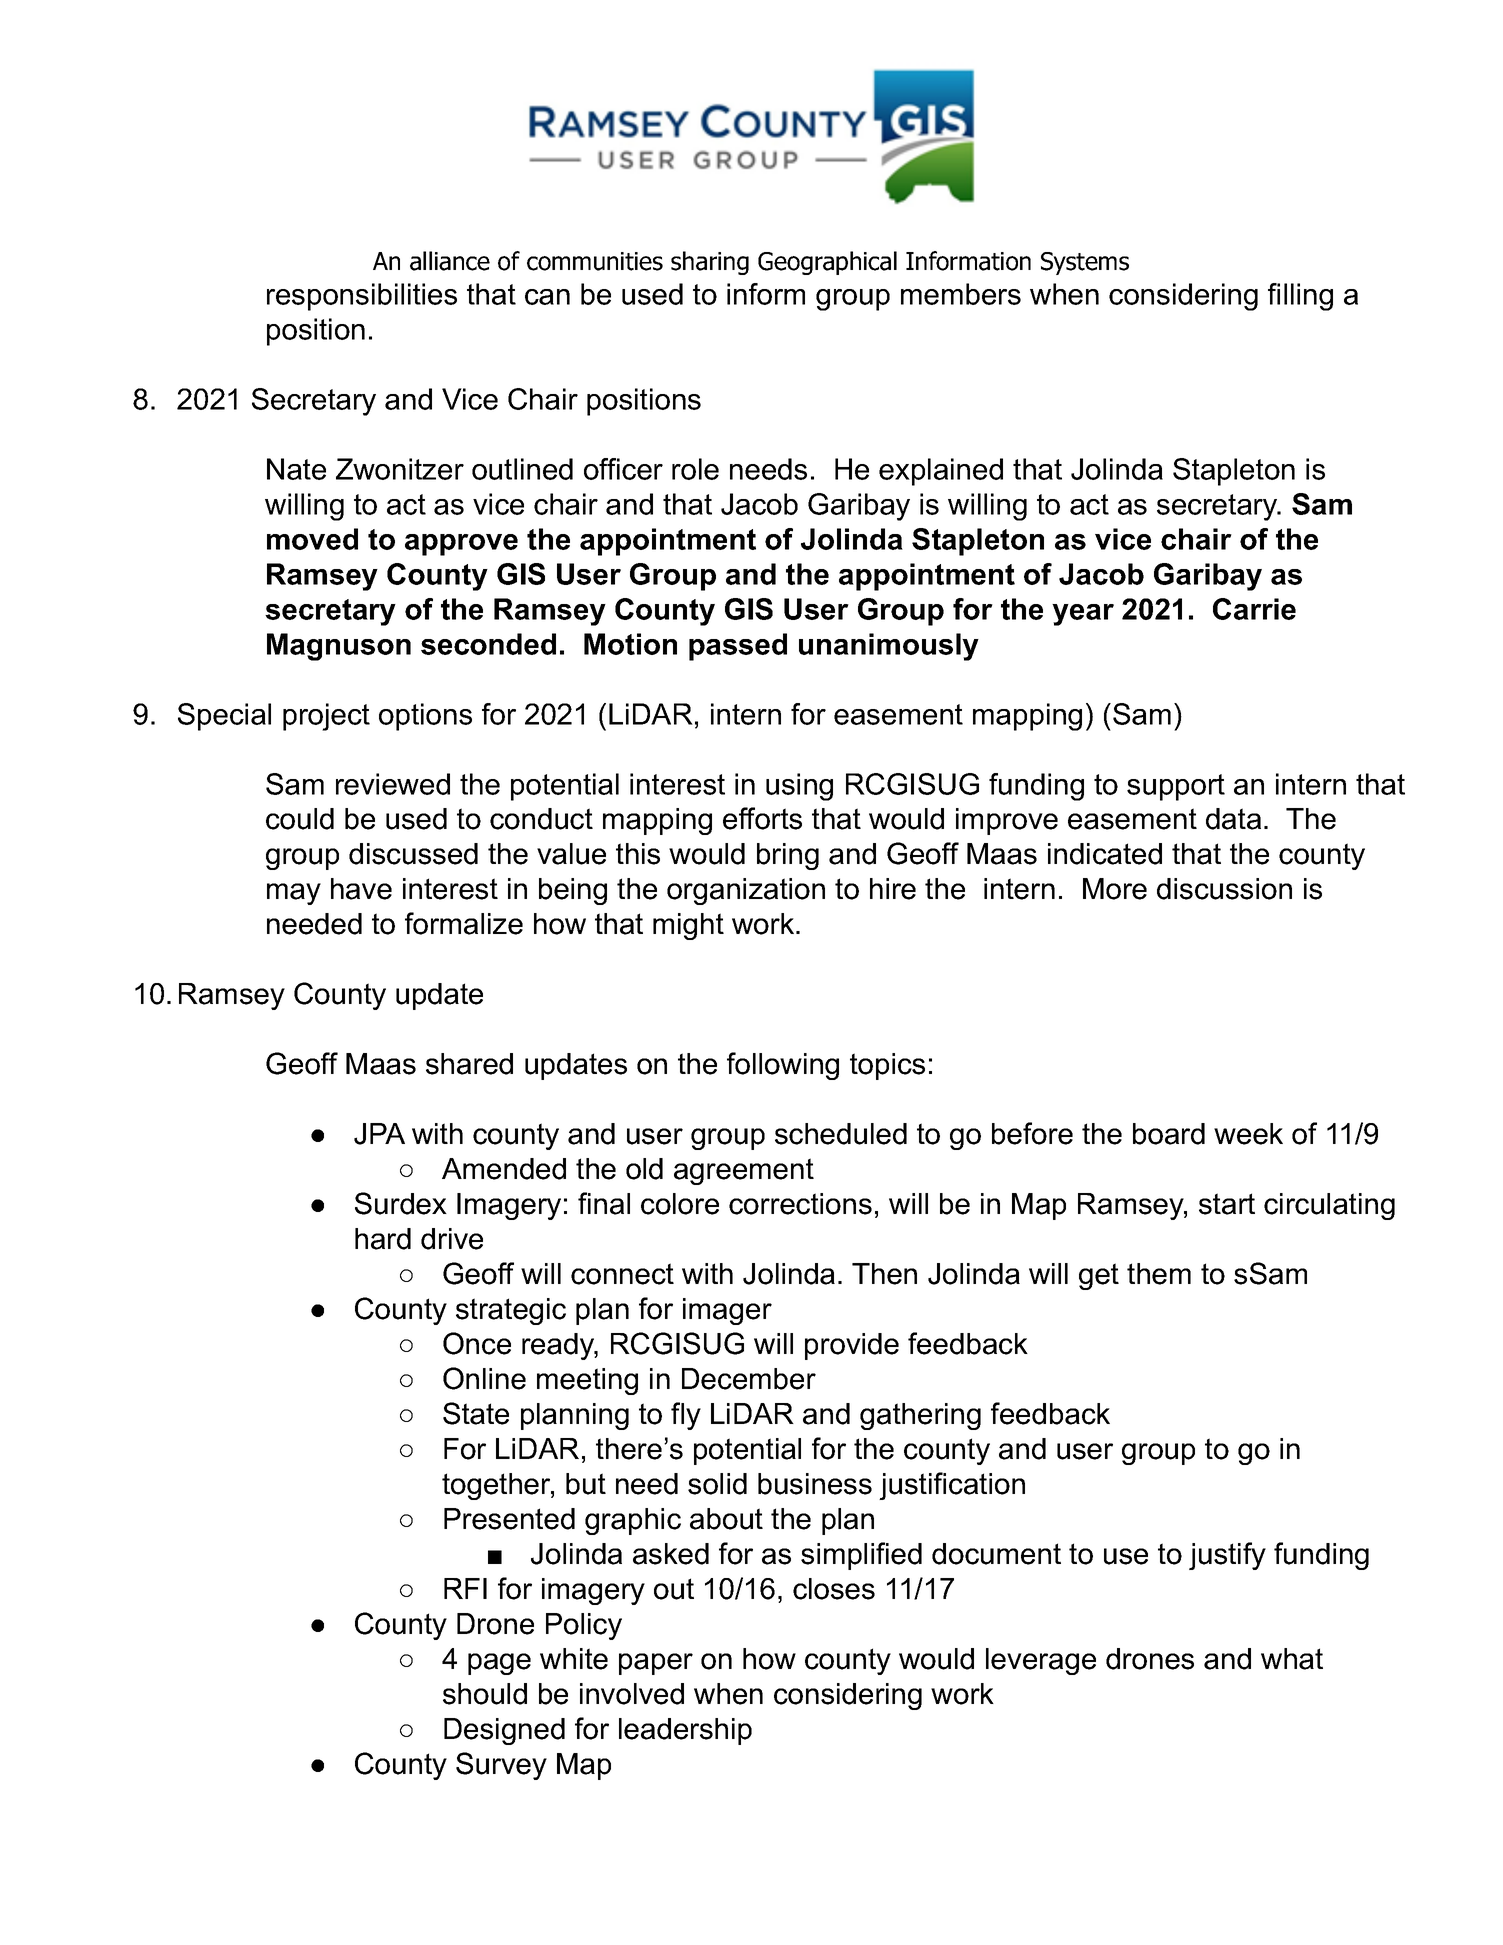  Describe the element at coordinates (362, 297) in the screenshot. I see `responsibilities` at that location.
